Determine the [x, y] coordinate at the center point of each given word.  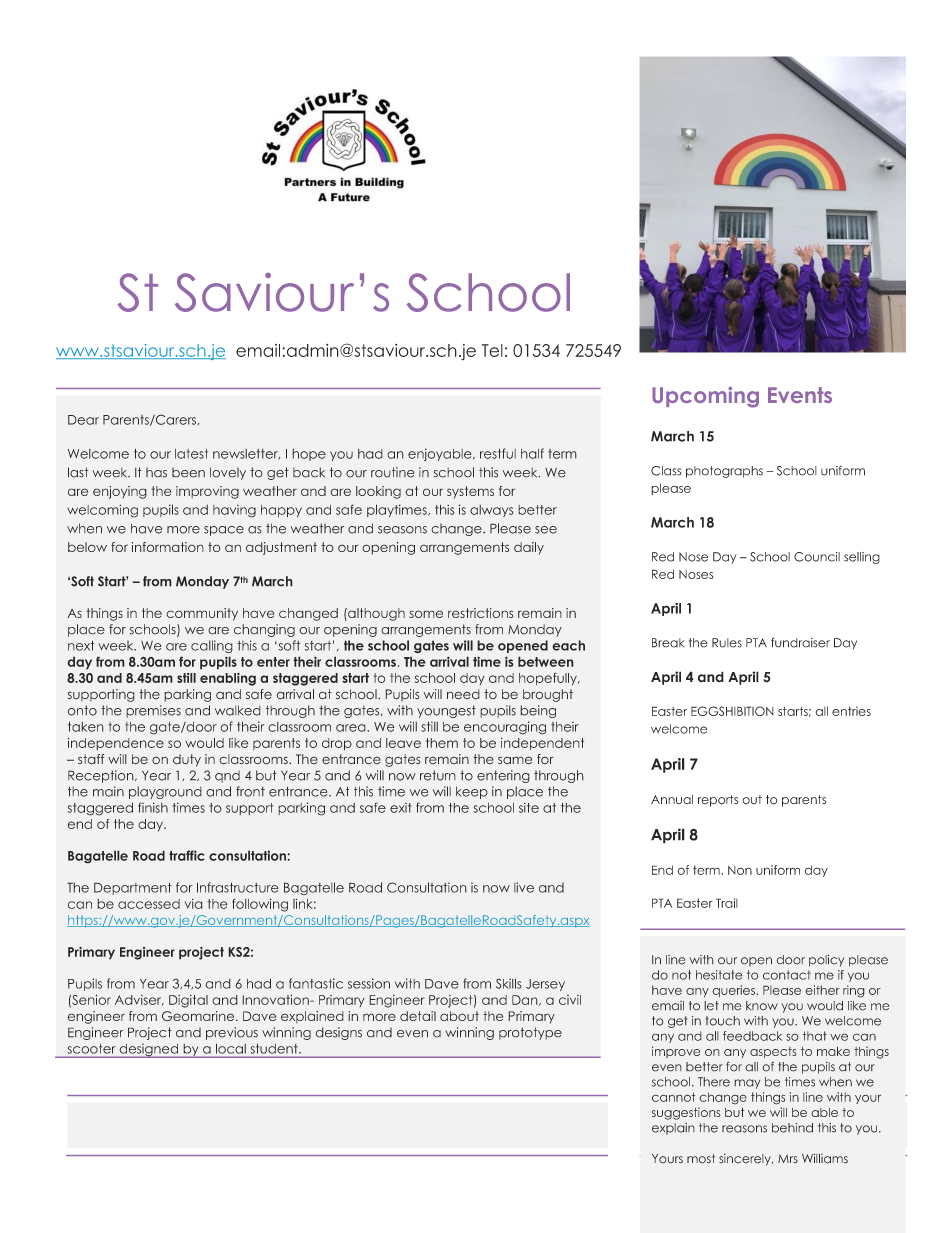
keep [472, 792]
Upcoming [705, 397]
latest [191, 454]
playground [165, 792]
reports [718, 801]
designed [149, 1050]
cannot [673, 1097]
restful [498, 453]
